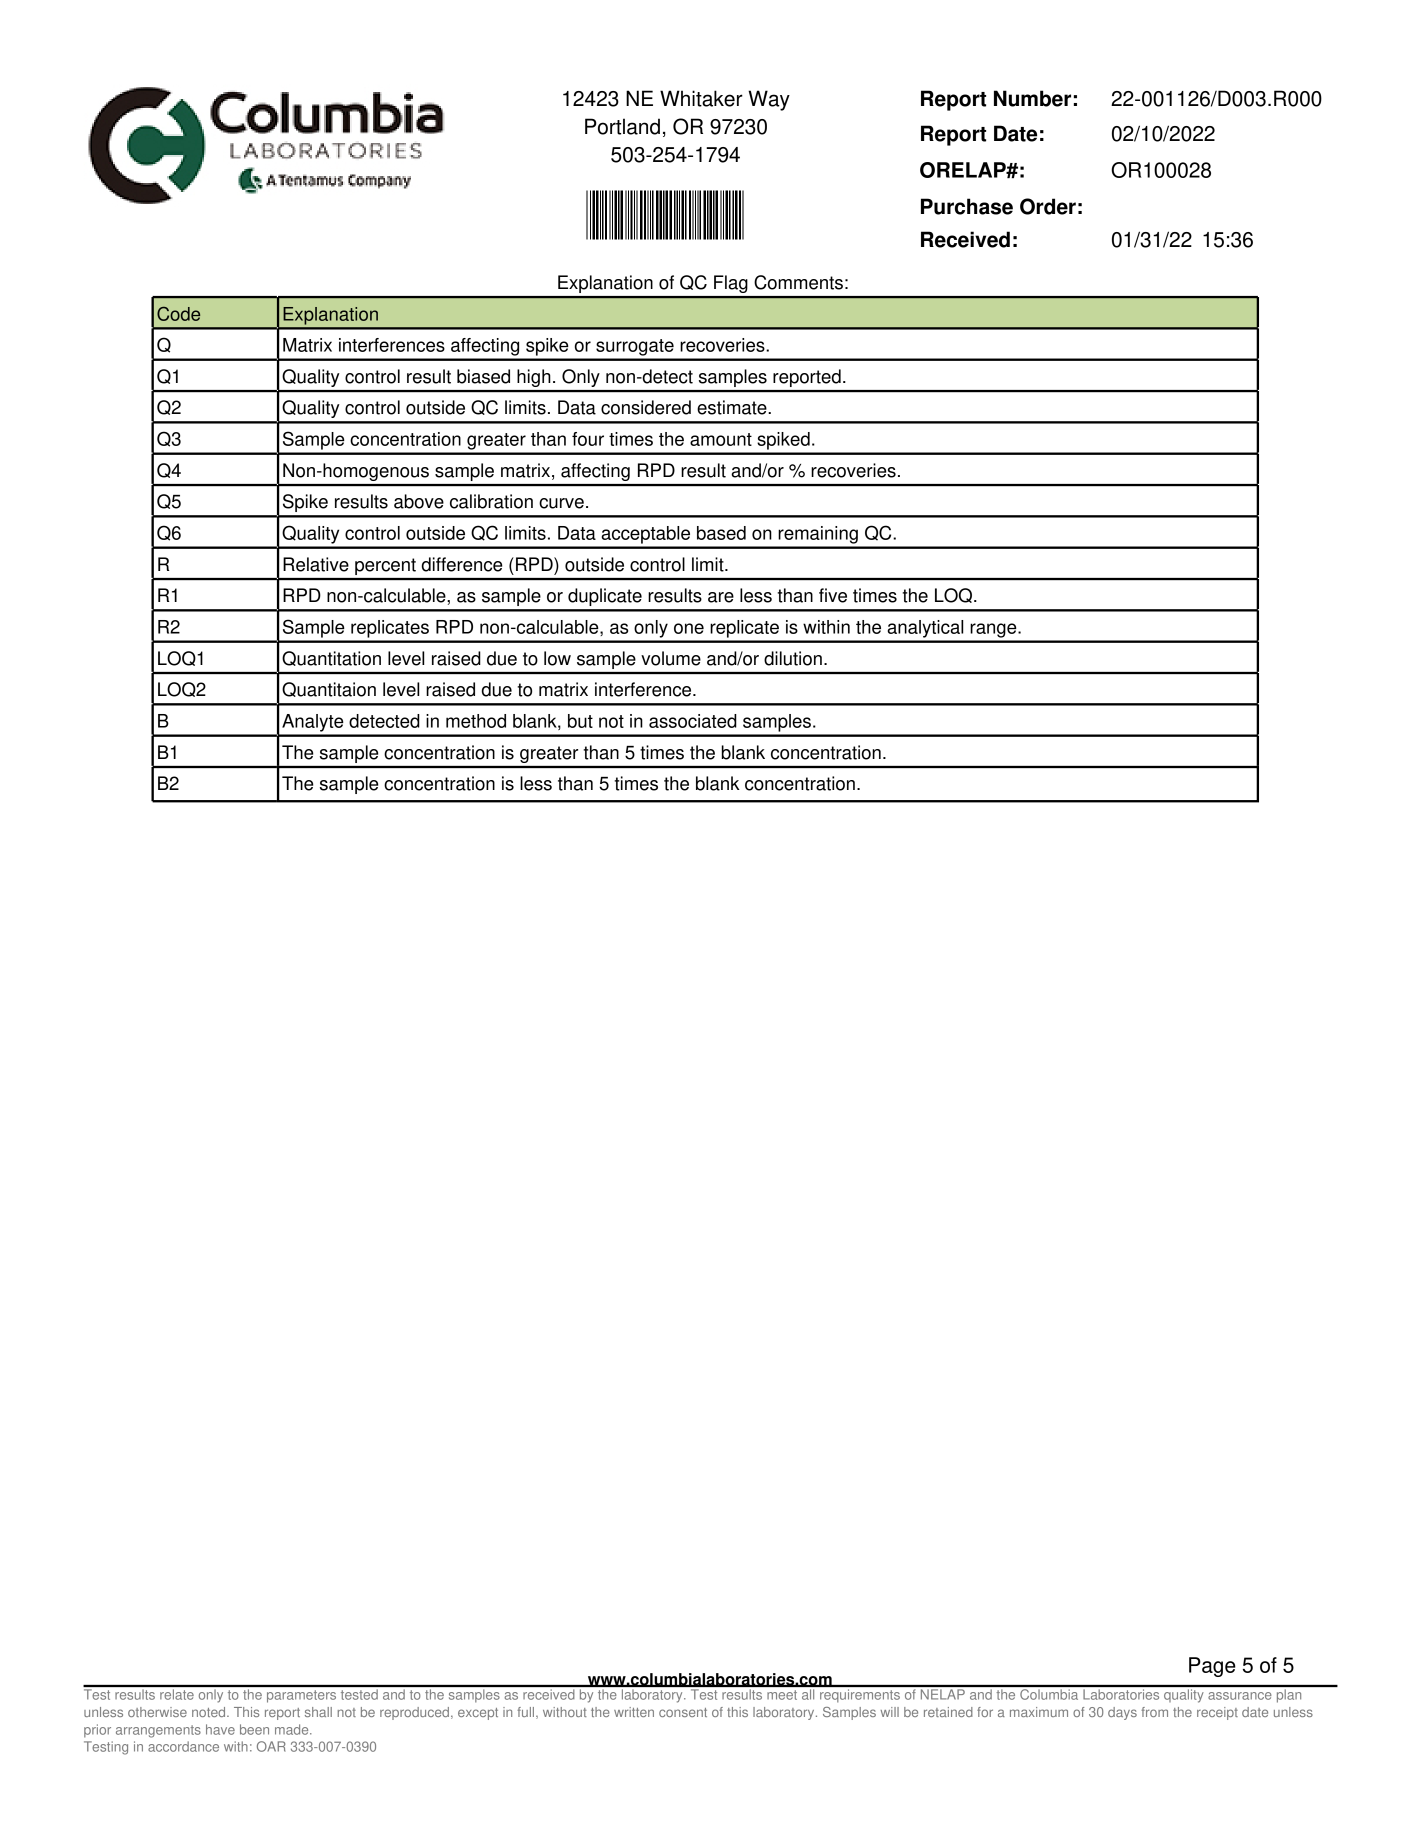 Image resolution: width=1421 pixels, height=1838 pixels. What do you see at coordinates (331, 658) in the document?
I see `Quantitation` at bounding box center [331, 658].
